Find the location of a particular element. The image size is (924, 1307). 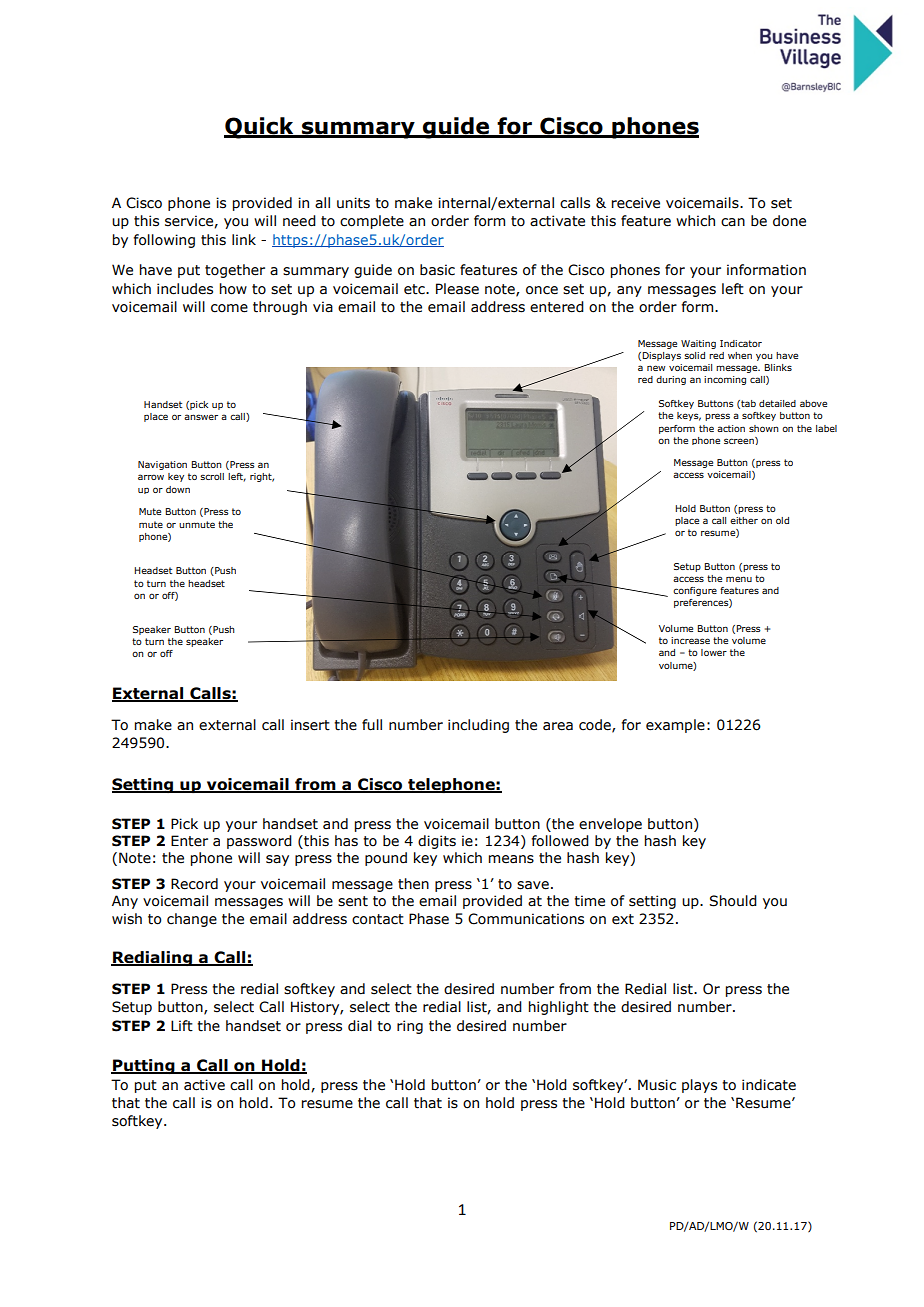

activate is located at coordinates (557, 221).
